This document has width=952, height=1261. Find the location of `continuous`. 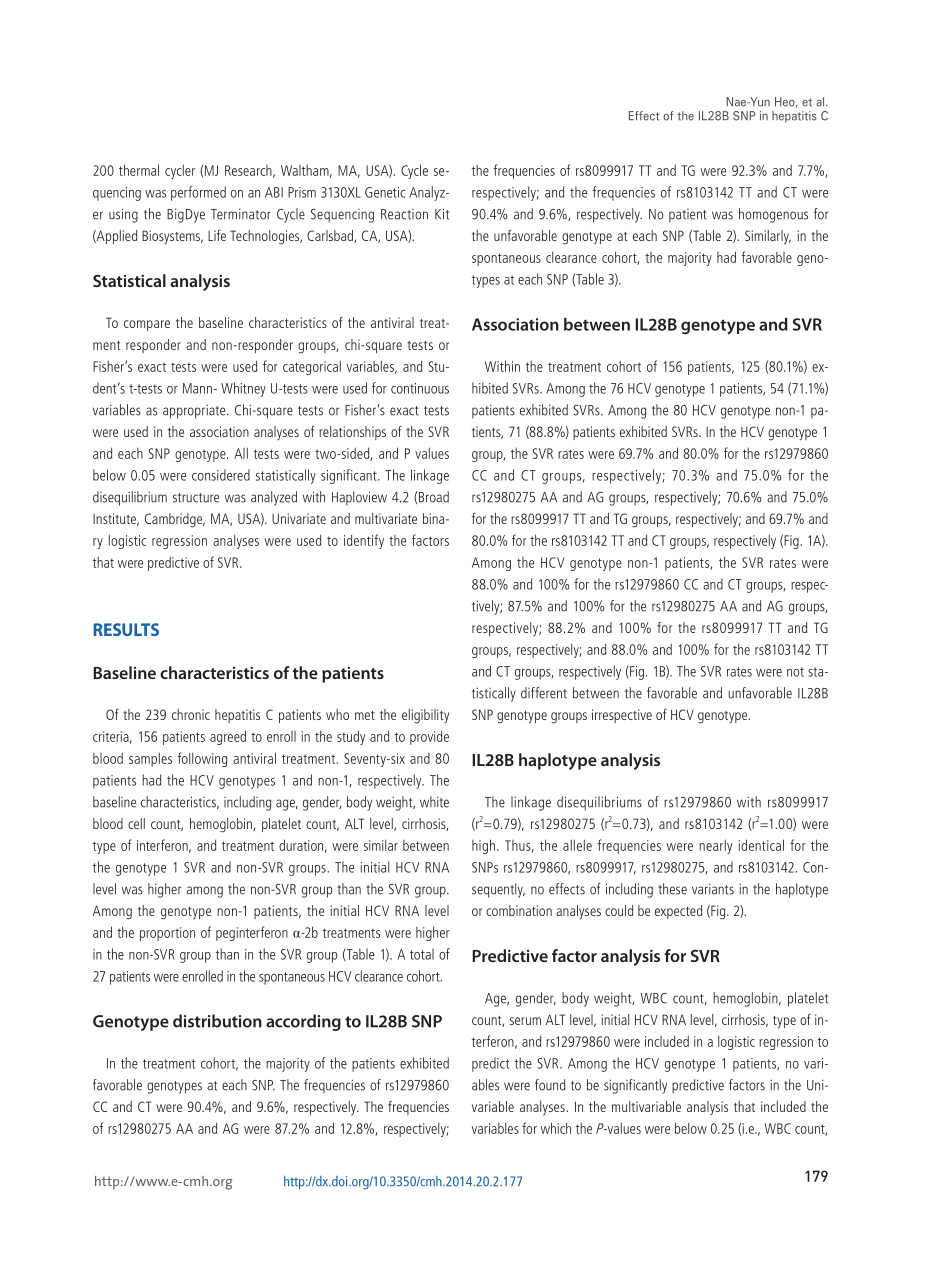

continuous is located at coordinates (420, 388).
